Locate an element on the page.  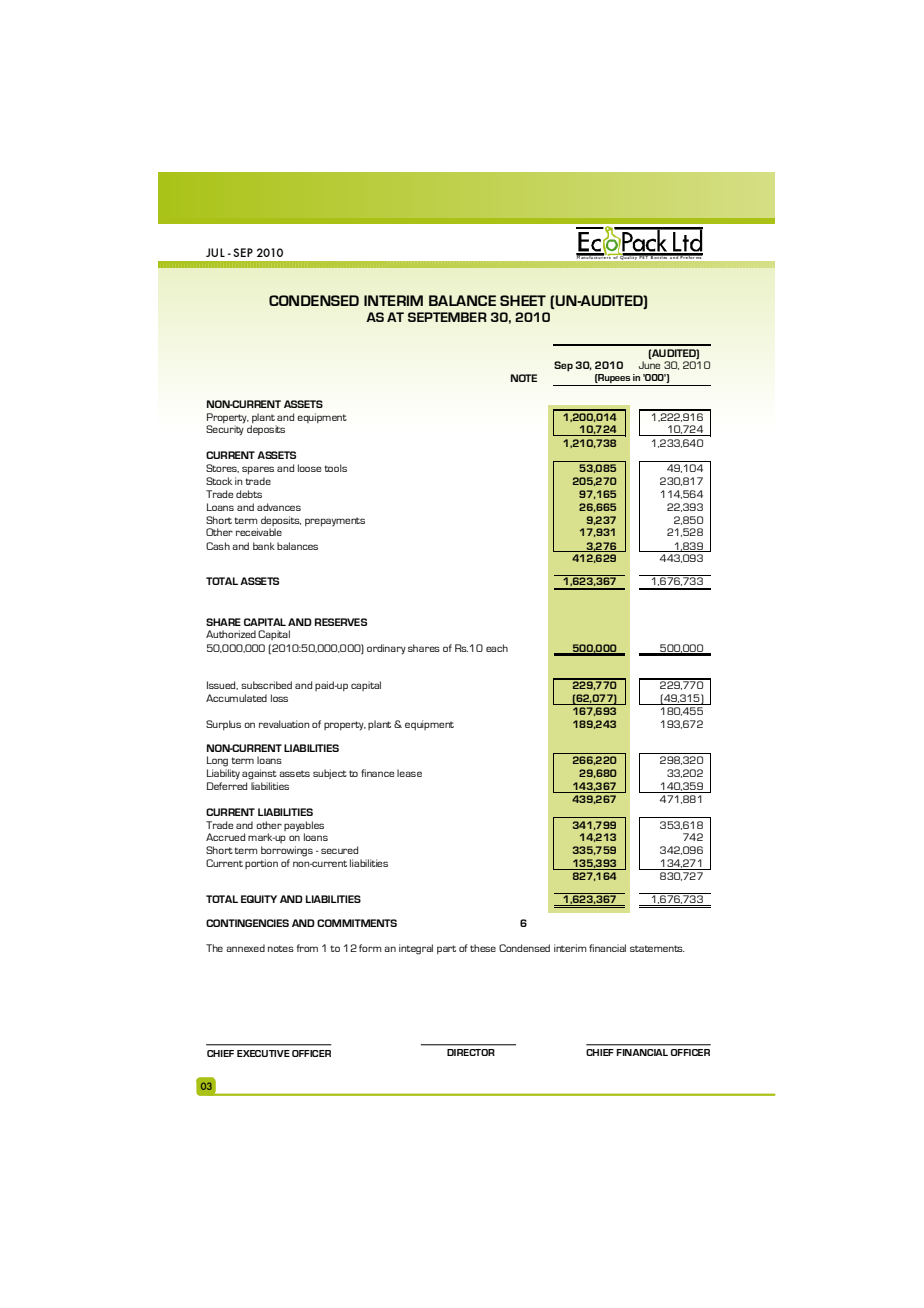
JUL is located at coordinates (215, 252).
